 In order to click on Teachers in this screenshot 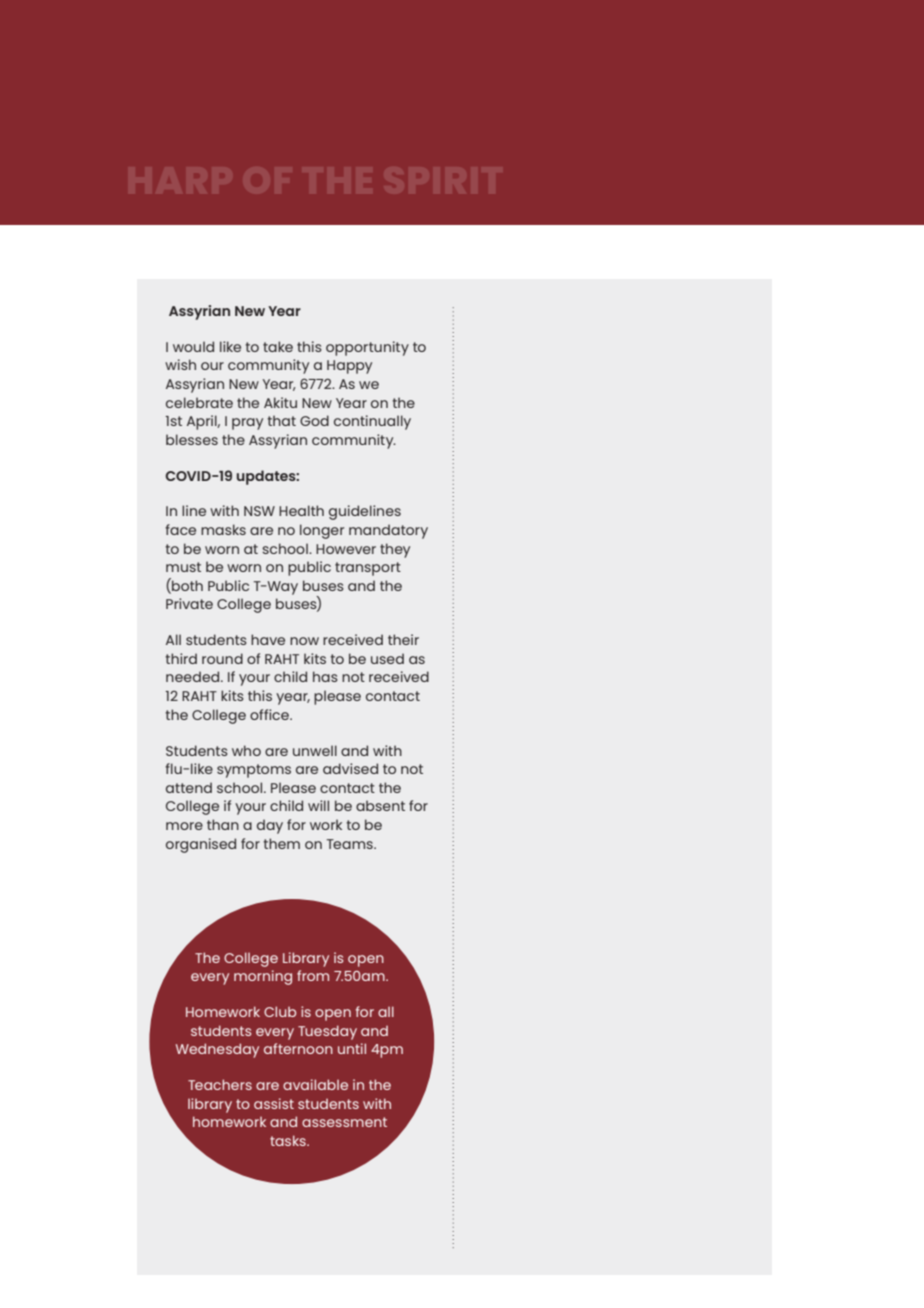, I will do `click(220, 1084)`.
